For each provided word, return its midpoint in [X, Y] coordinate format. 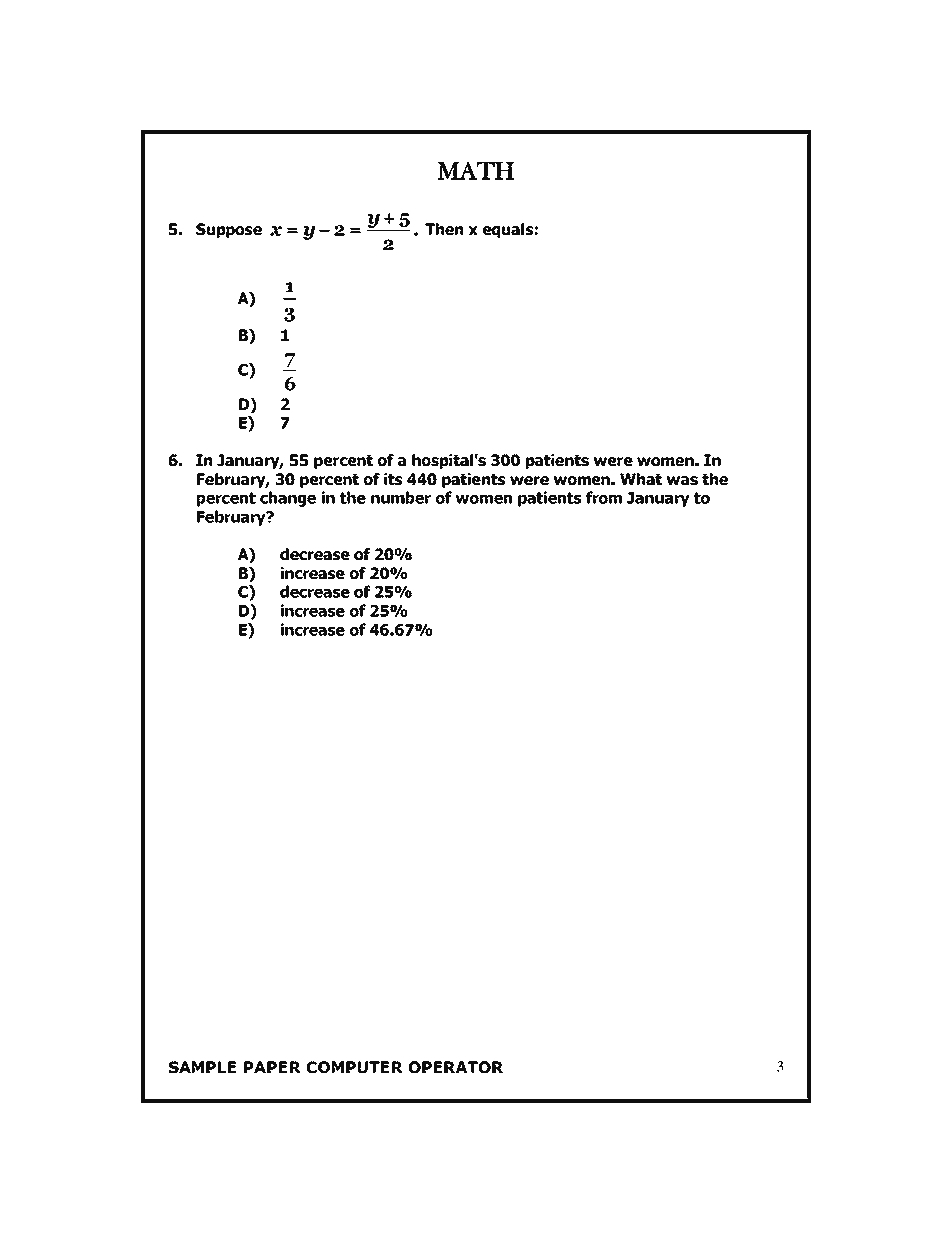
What [641, 479]
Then [444, 229]
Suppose [229, 230]
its [393, 479]
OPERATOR [456, 1067]
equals [508, 230]
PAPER [272, 1067]
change [288, 499]
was [682, 480]
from [604, 497]
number [401, 497]
